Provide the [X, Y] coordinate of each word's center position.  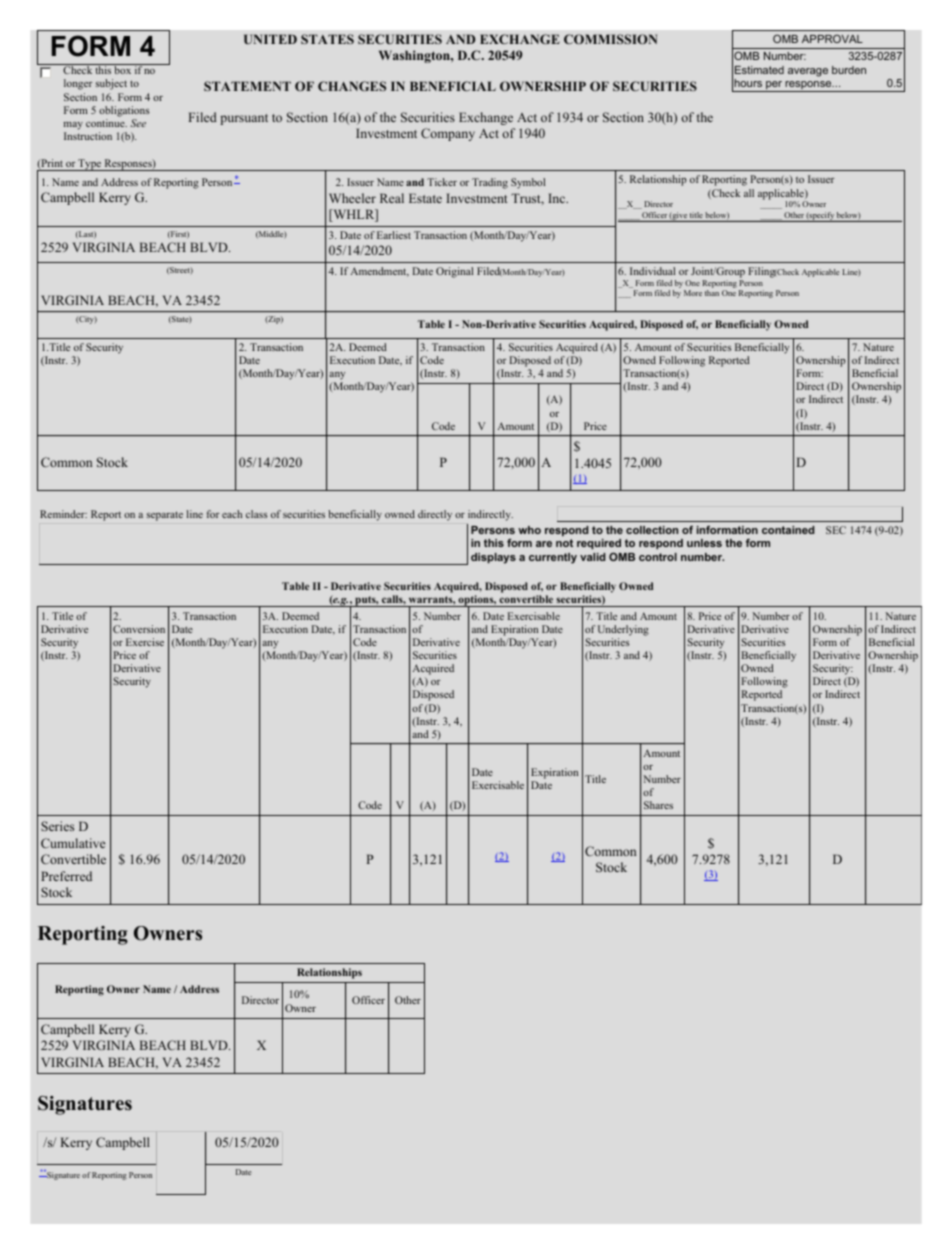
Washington [415, 56]
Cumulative [73, 843]
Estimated [759, 70]
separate [165, 516]
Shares [658, 805]
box [122, 69]
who [529, 530]
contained [788, 530]
